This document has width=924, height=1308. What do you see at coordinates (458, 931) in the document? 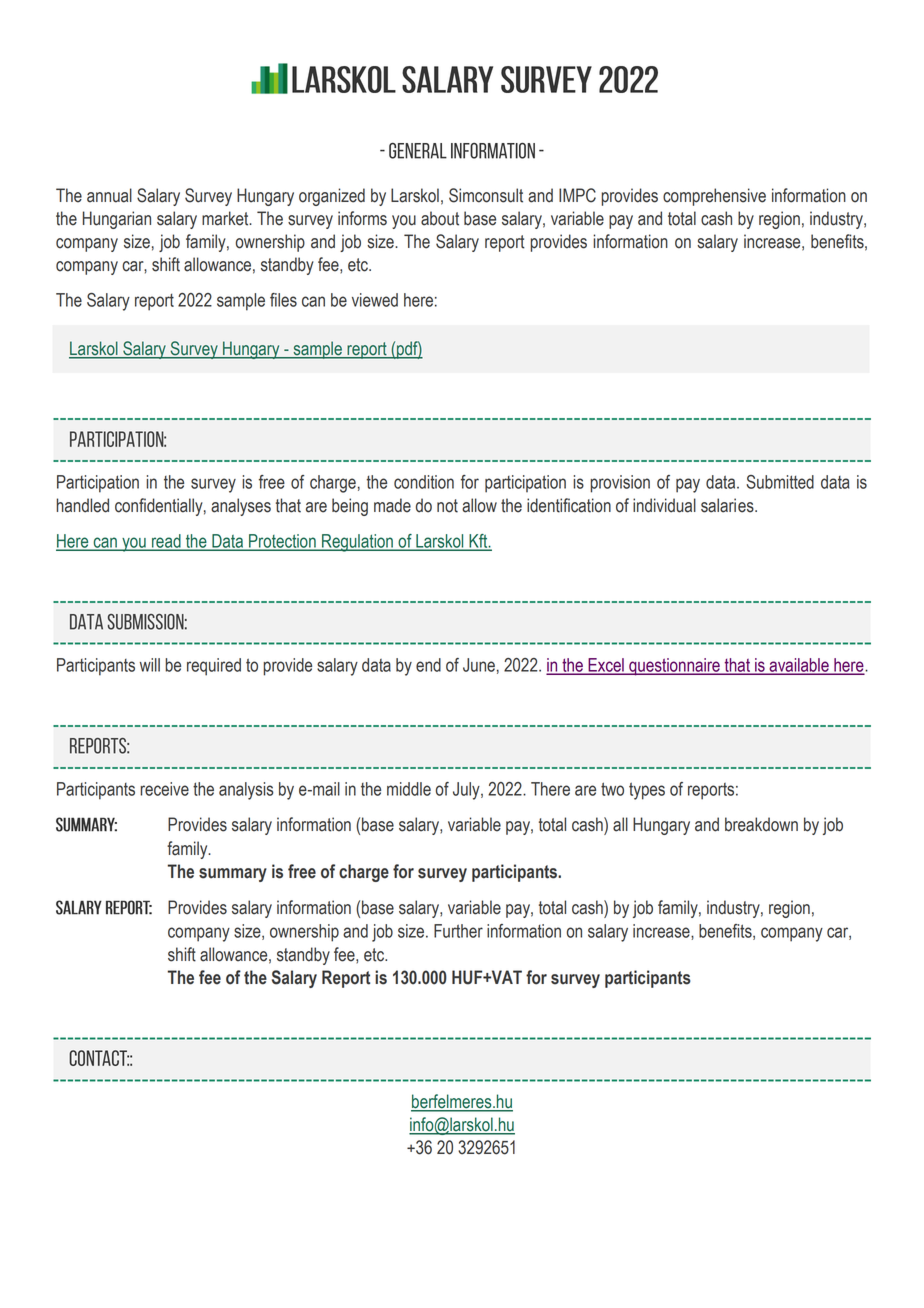
I see `Further` at bounding box center [458, 931].
